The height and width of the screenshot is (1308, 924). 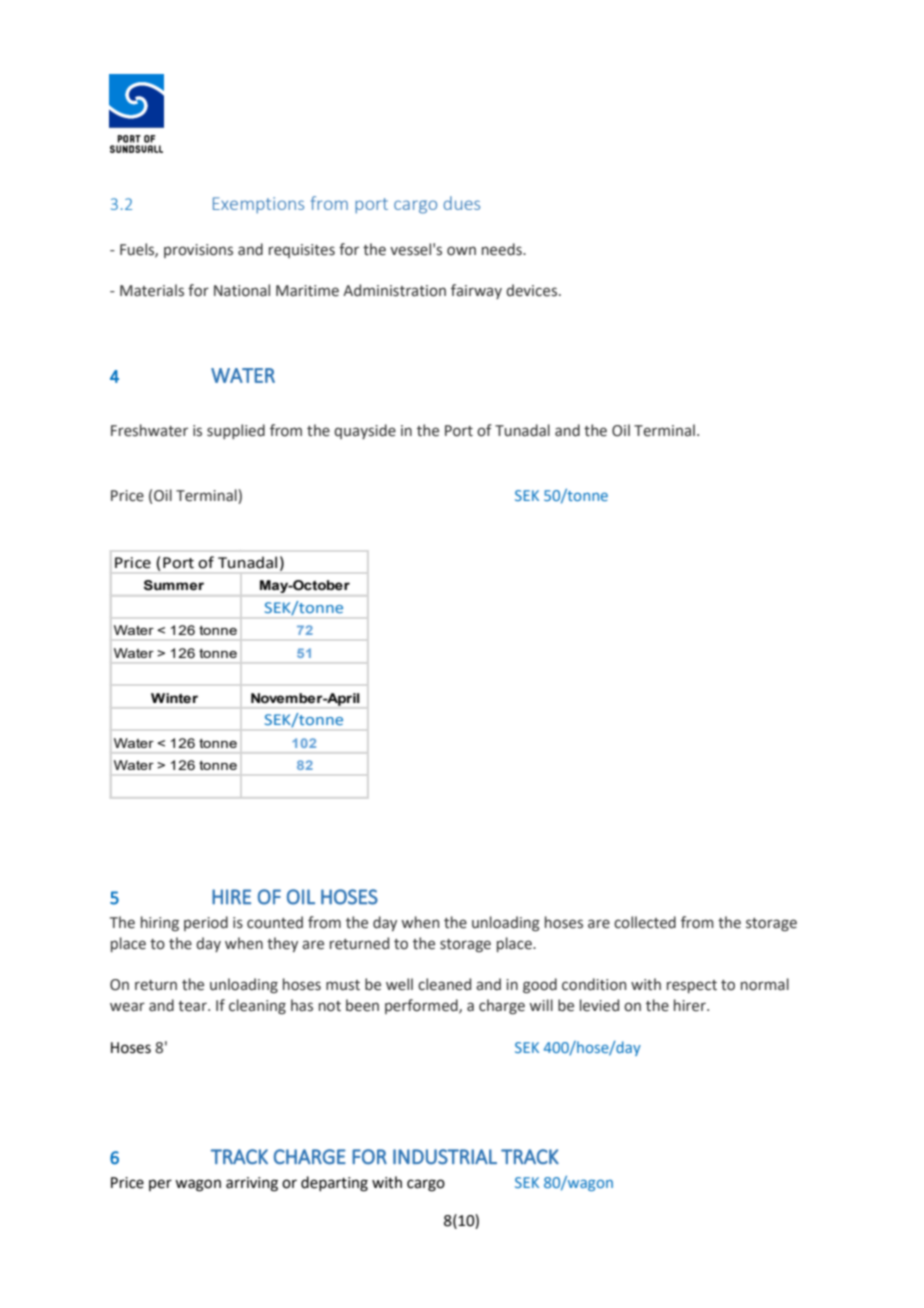 I want to click on Winter, so click(x=174, y=698).
